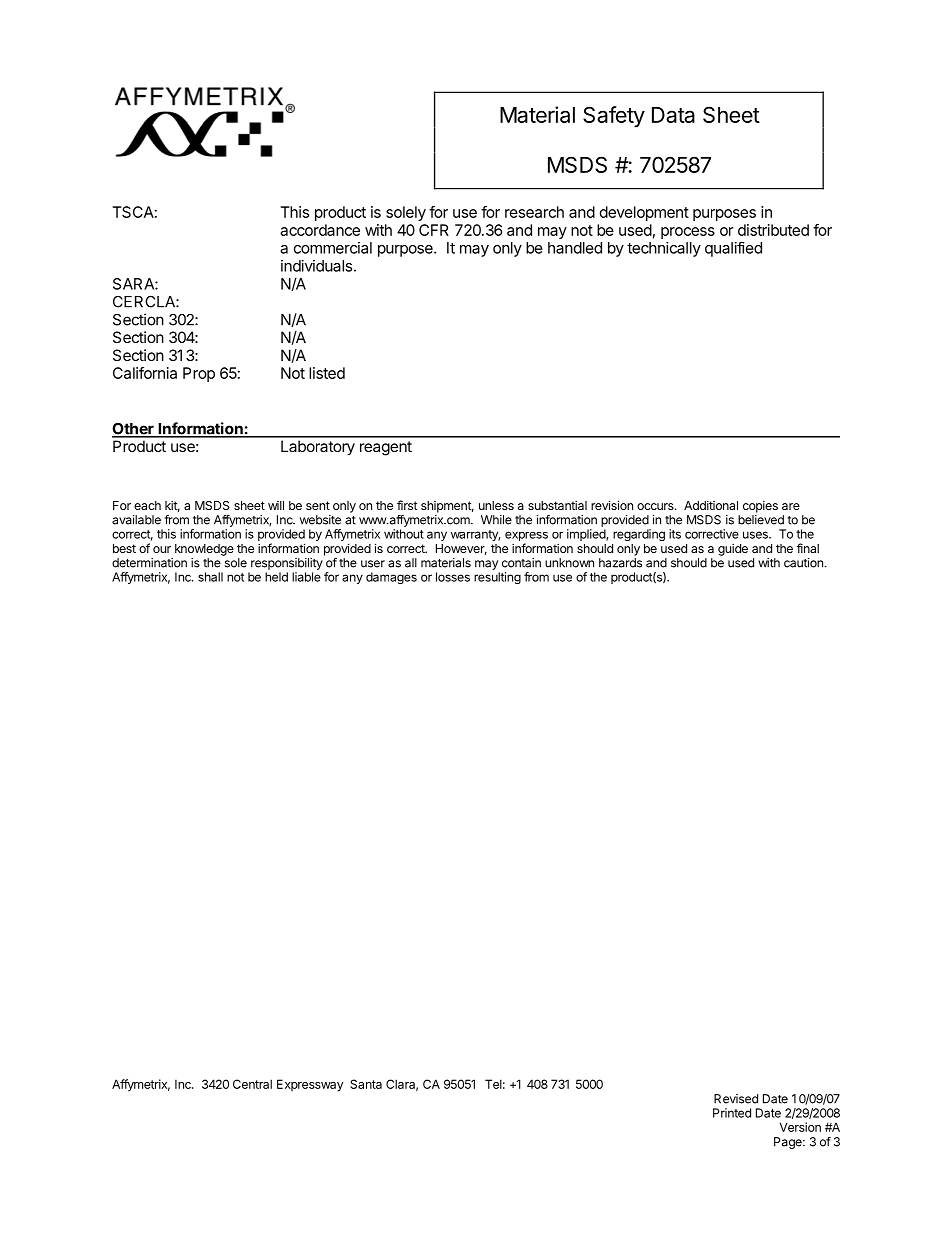 This image has width=952, height=1233. I want to click on research, so click(534, 212).
